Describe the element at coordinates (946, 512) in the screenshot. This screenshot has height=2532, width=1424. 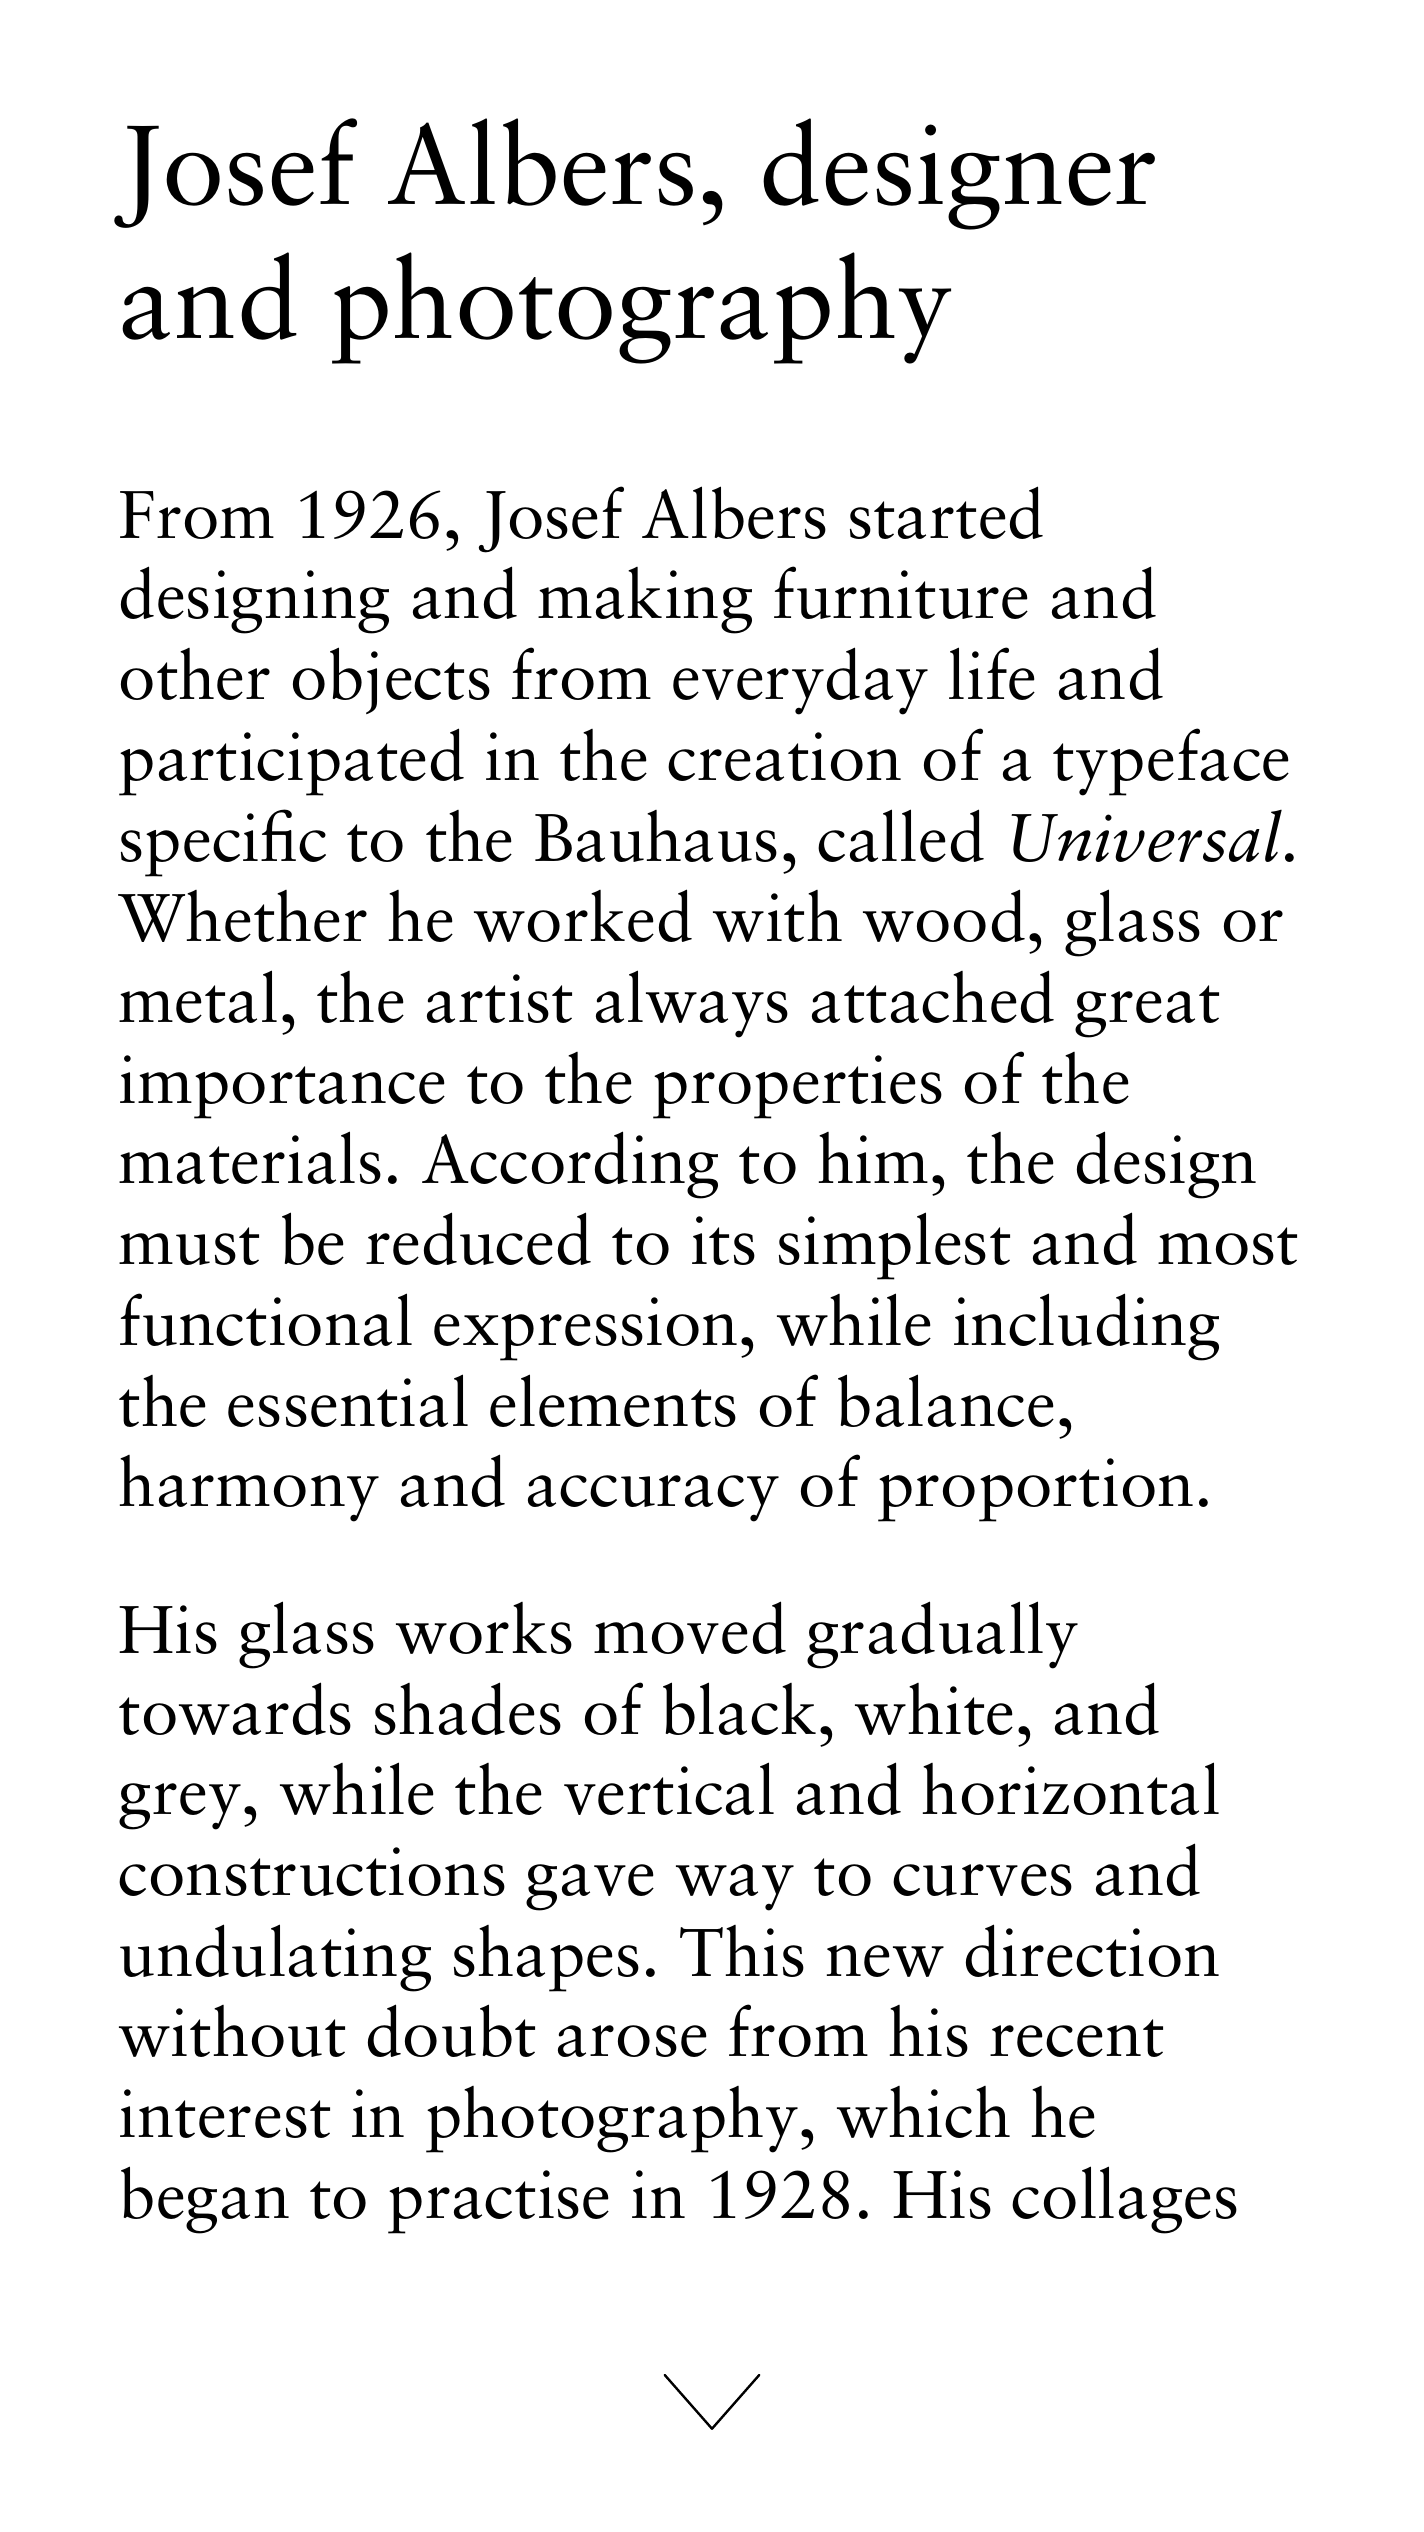
I see `started` at that location.
